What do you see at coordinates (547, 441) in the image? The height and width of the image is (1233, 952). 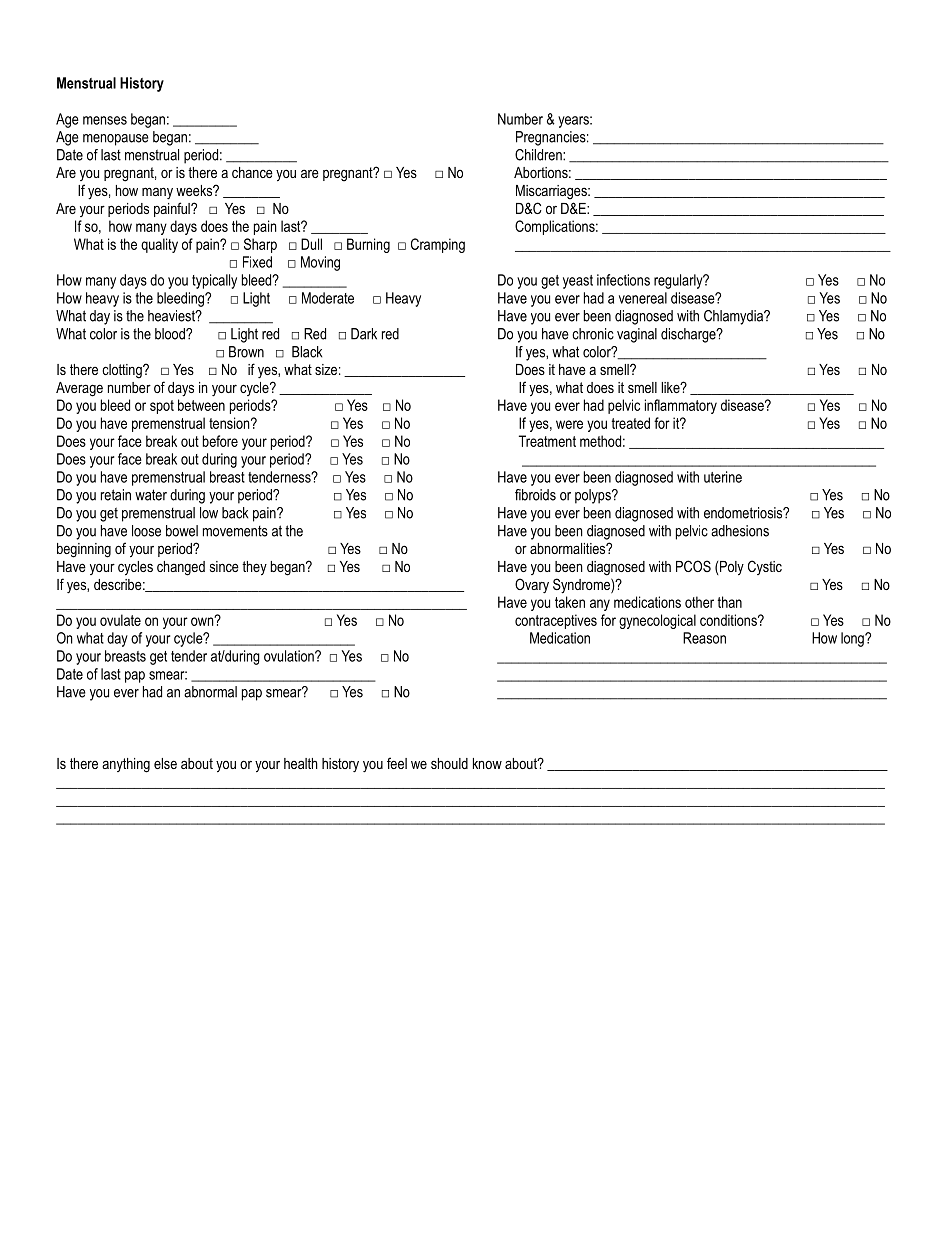 I see `Treatment` at bounding box center [547, 441].
